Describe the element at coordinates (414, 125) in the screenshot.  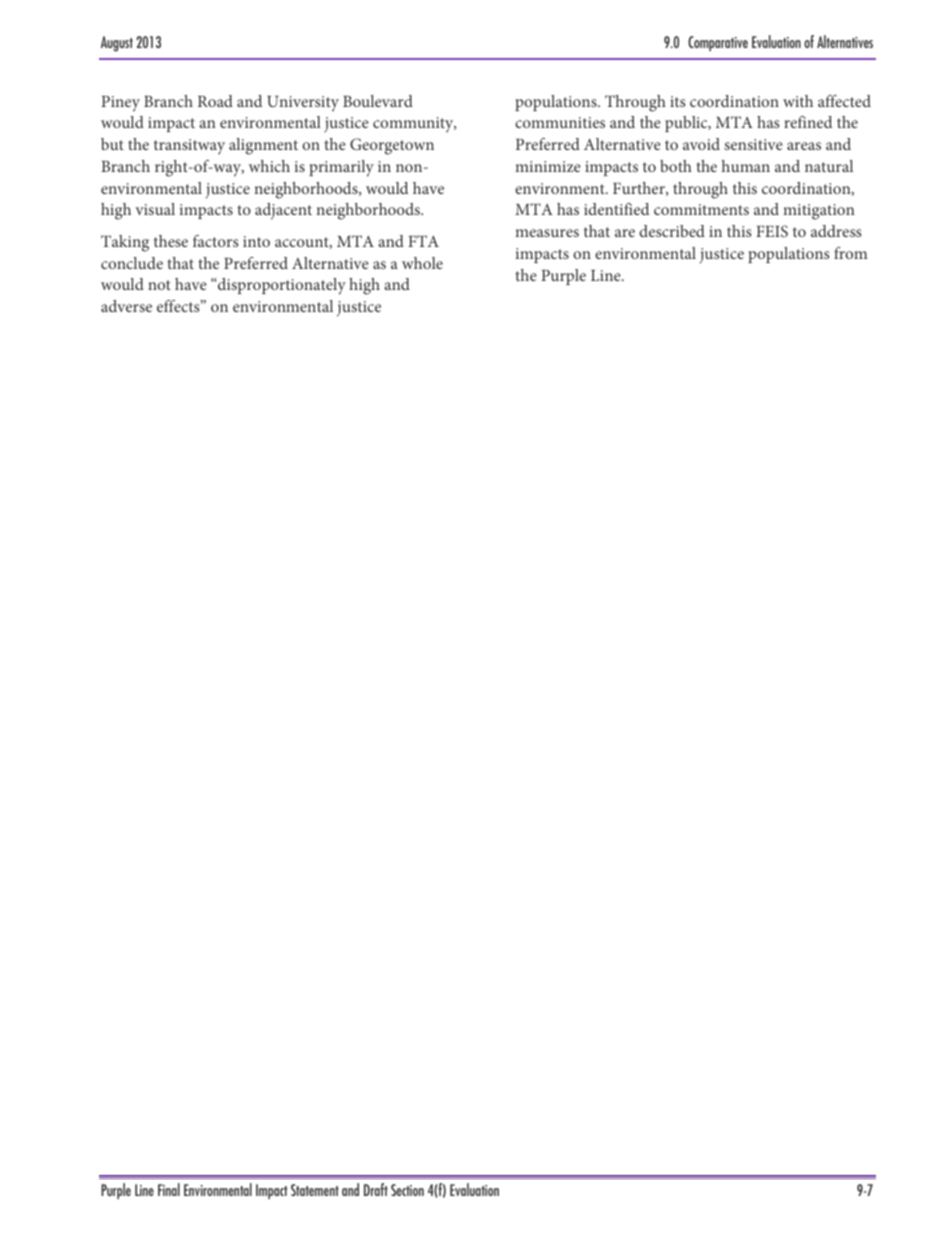
I see `community` at that location.
